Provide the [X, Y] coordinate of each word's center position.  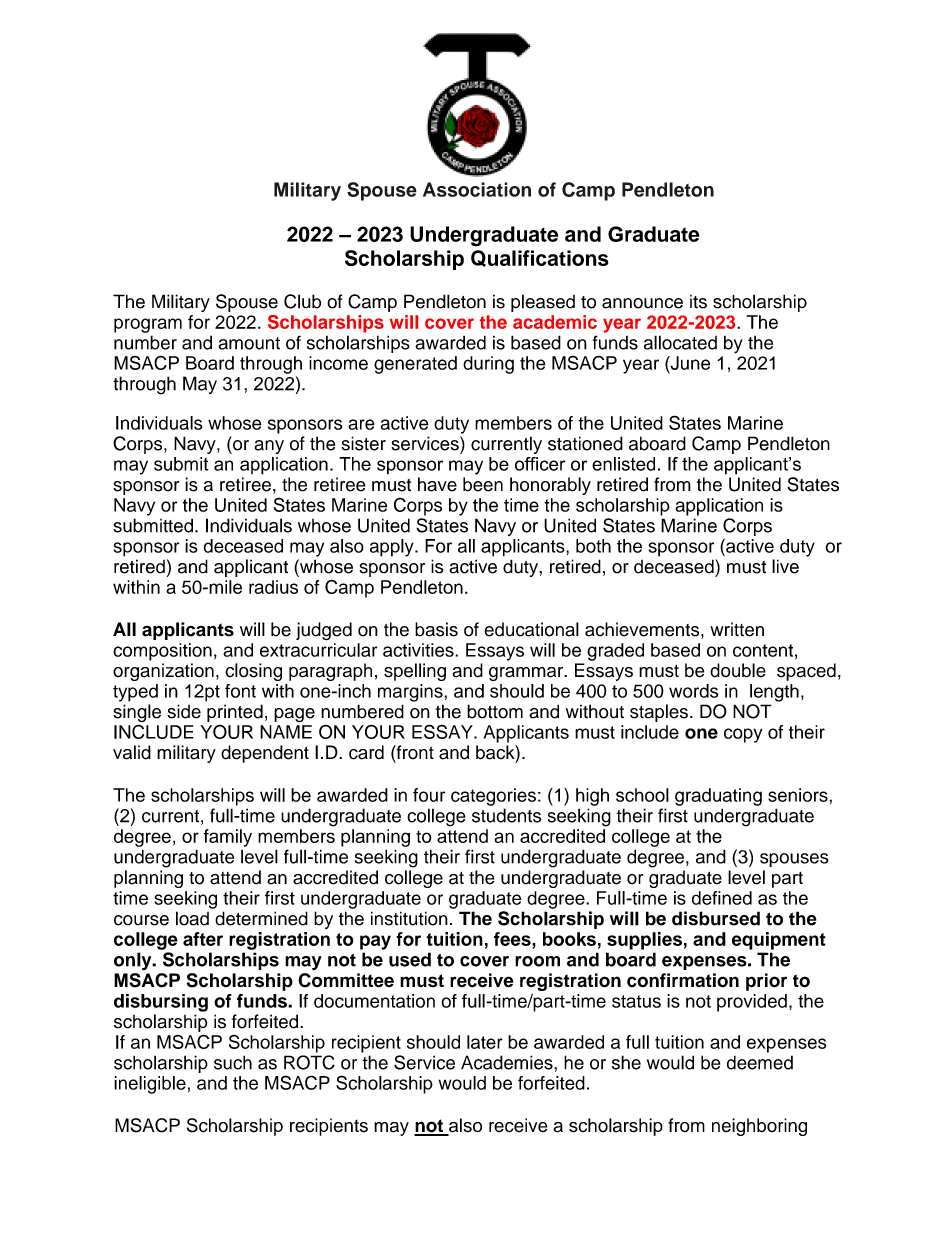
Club [302, 301]
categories [493, 797]
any [269, 447]
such [233, 1062]
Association [477, 189]
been [483, 484]
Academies [508, 1062]
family [227, 838]
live [785, 566]
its [698, 302]
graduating [718, 797]
